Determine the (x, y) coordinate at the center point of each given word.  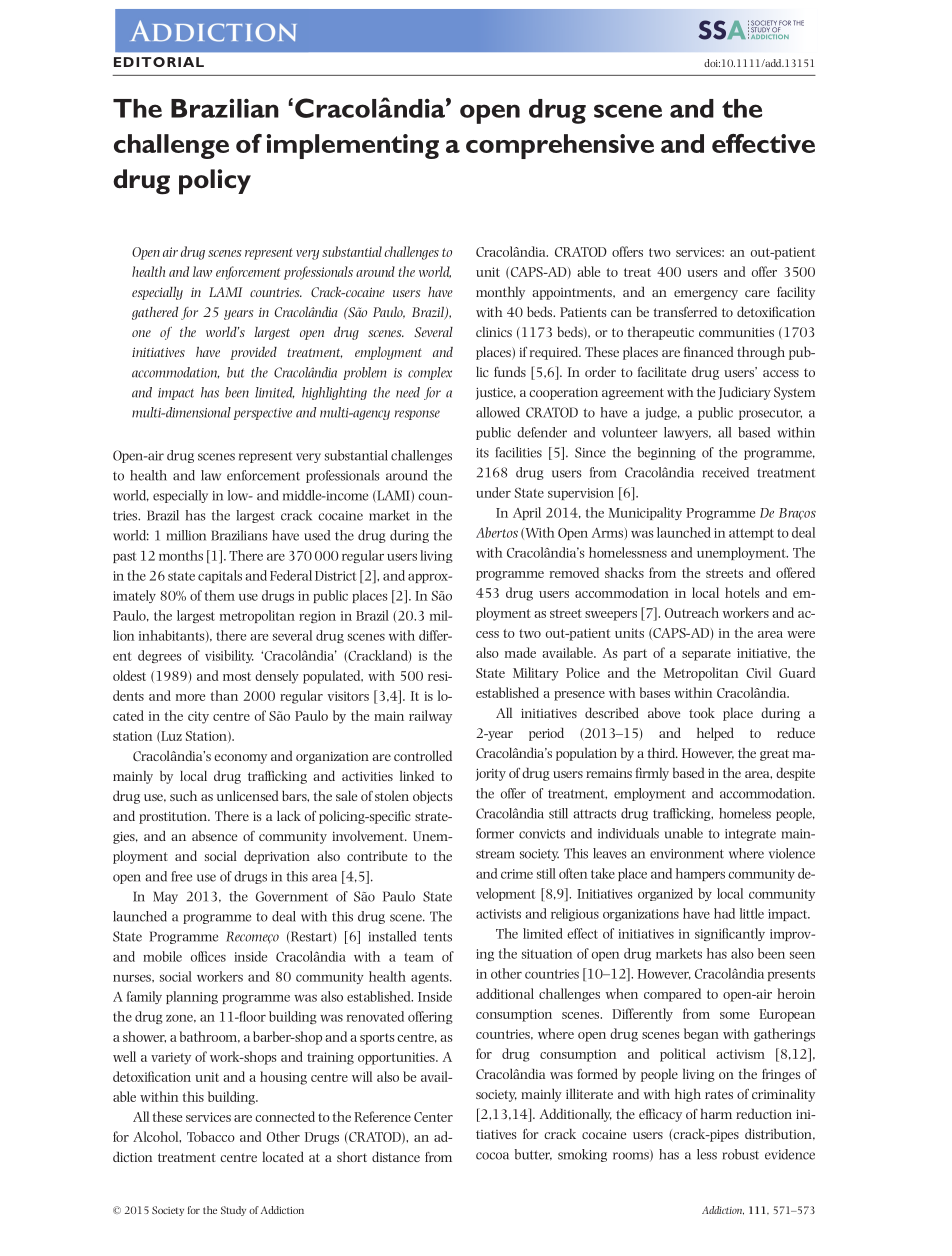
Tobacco (211, 1136)
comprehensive (560, 146)
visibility (229, 656)
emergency (706, 295)
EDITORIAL (159, 62)
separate (706, 655)
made (520, 652)
